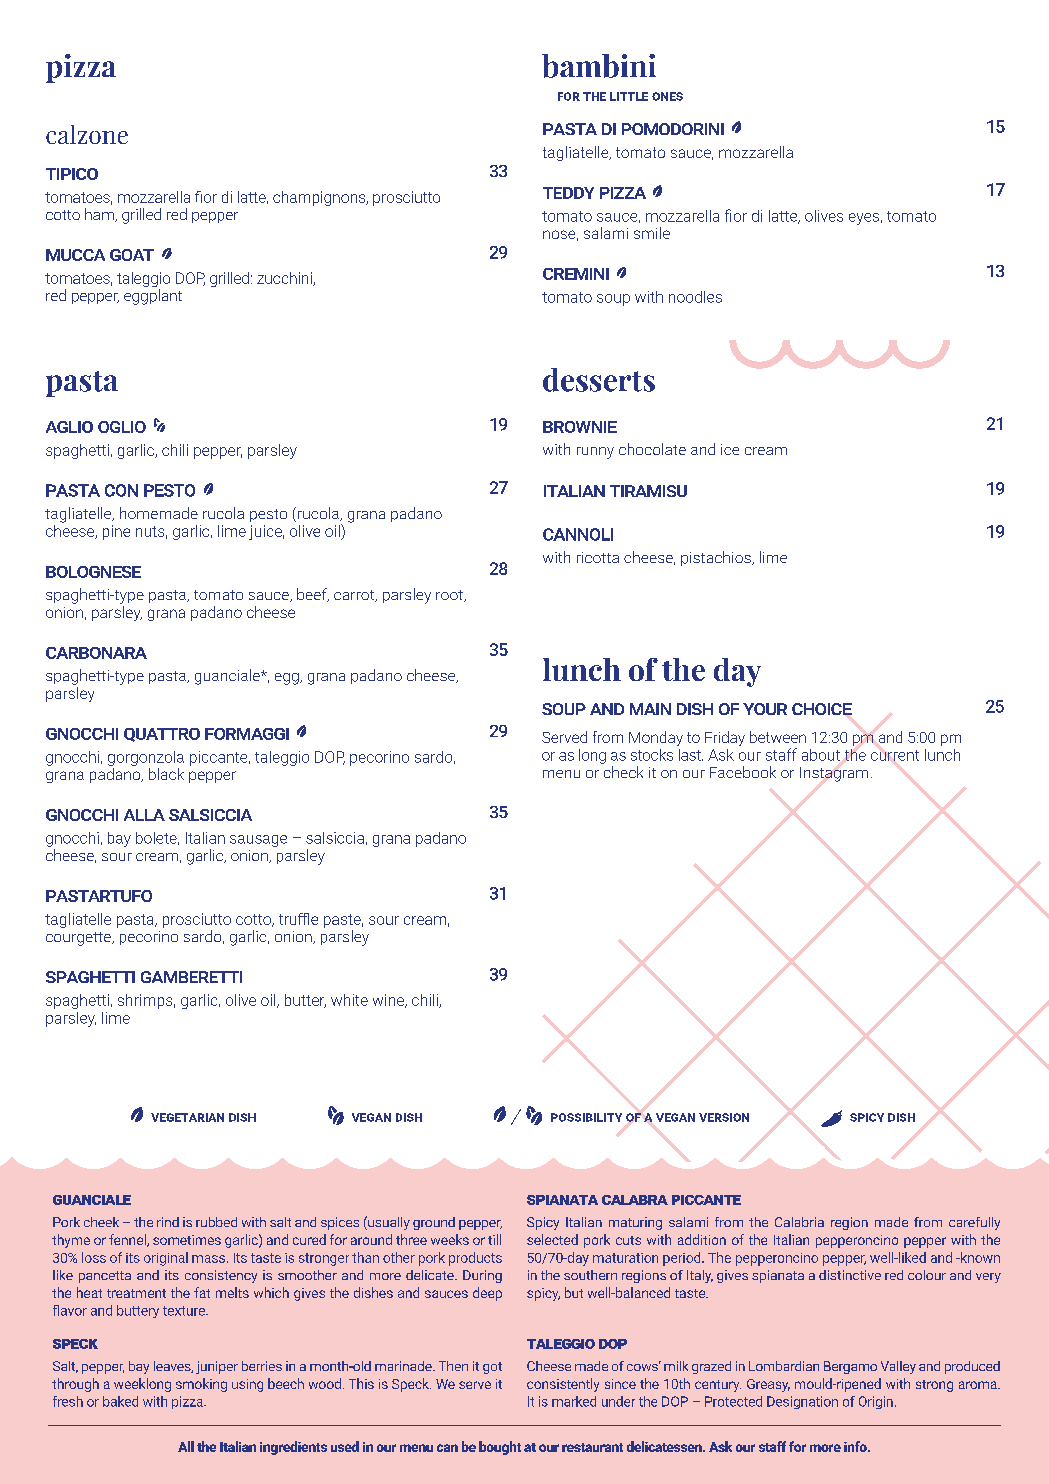  Describe the element at coordinates (864, 219) in the screenshot. I see `eyes` at that location.
